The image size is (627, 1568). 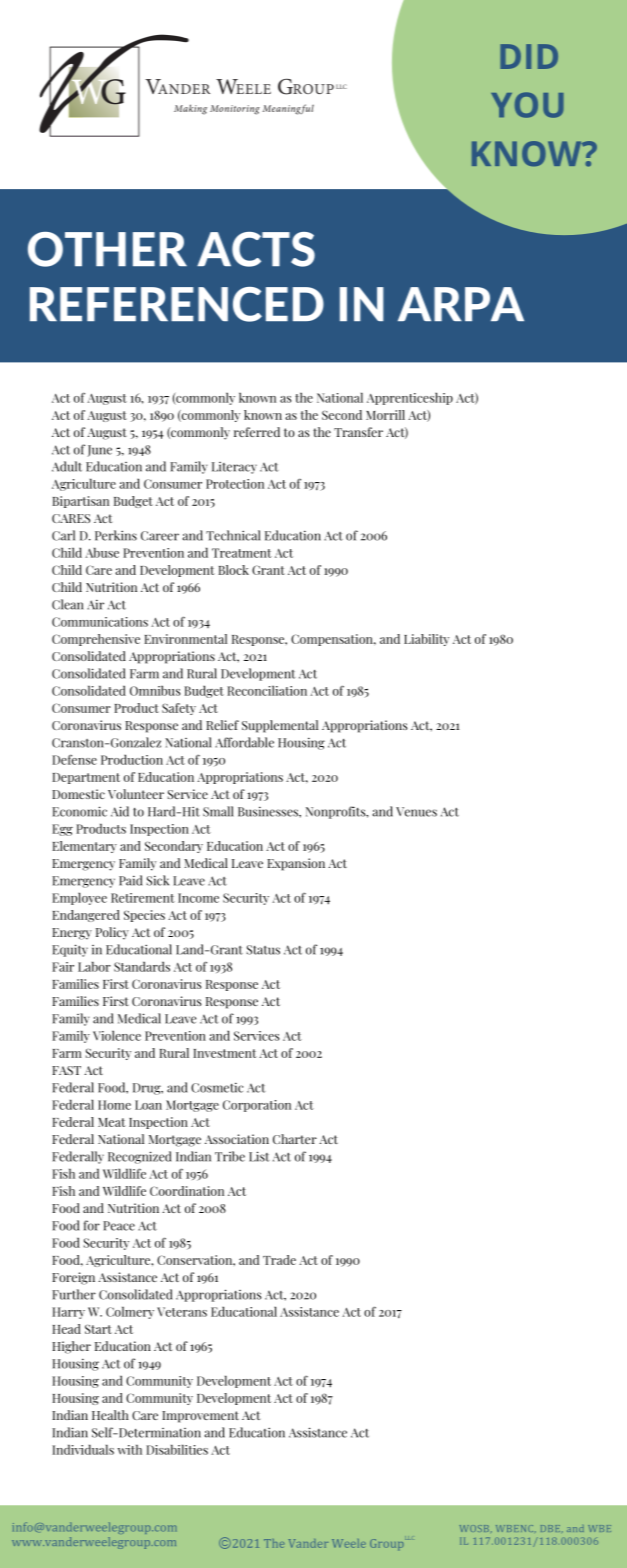 What do you see at coordinates (426, 640) in the image?
I see `Liability` at bounding box center [426, 640].
